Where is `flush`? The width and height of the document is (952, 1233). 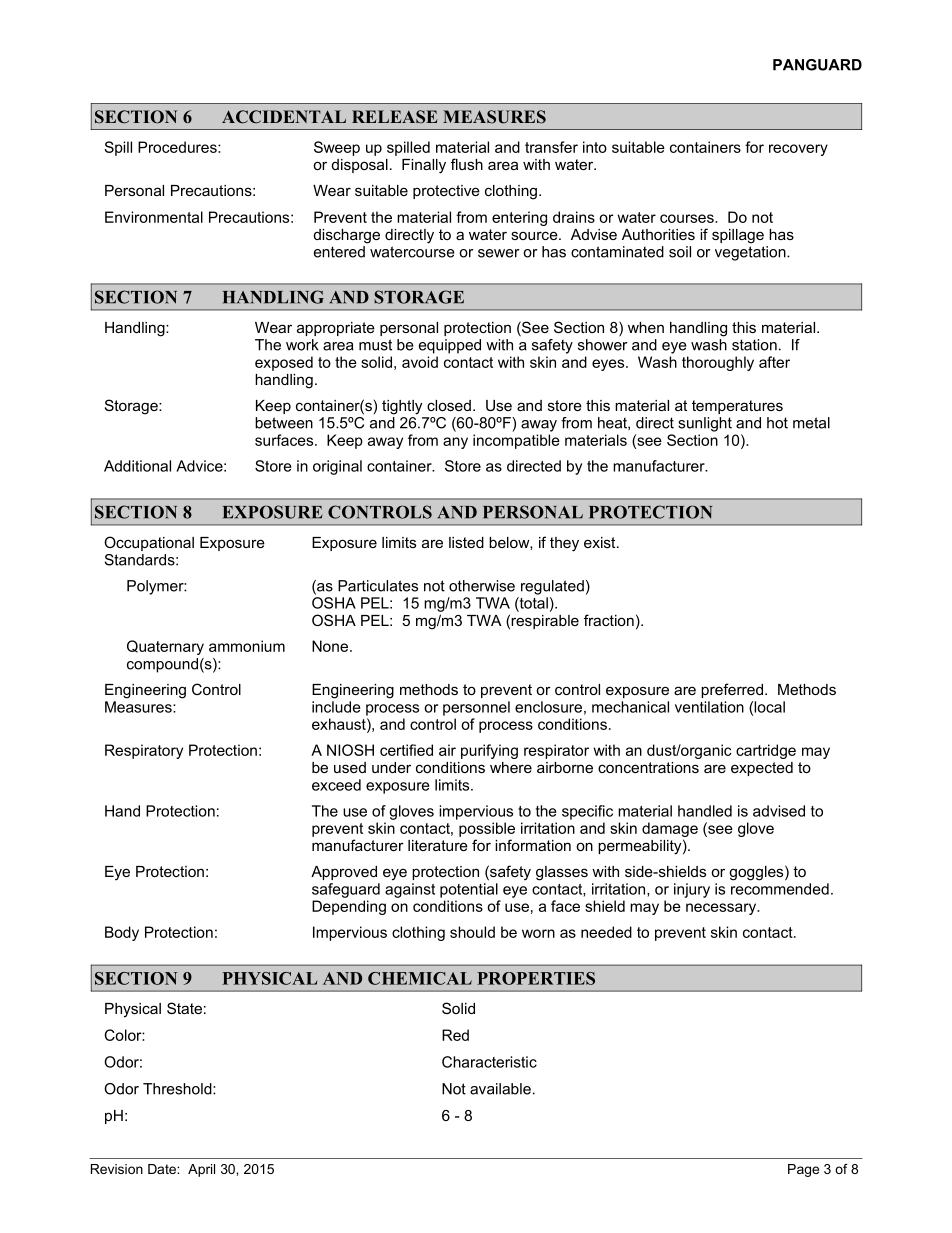
flush is located at coordinates (467, 164).
